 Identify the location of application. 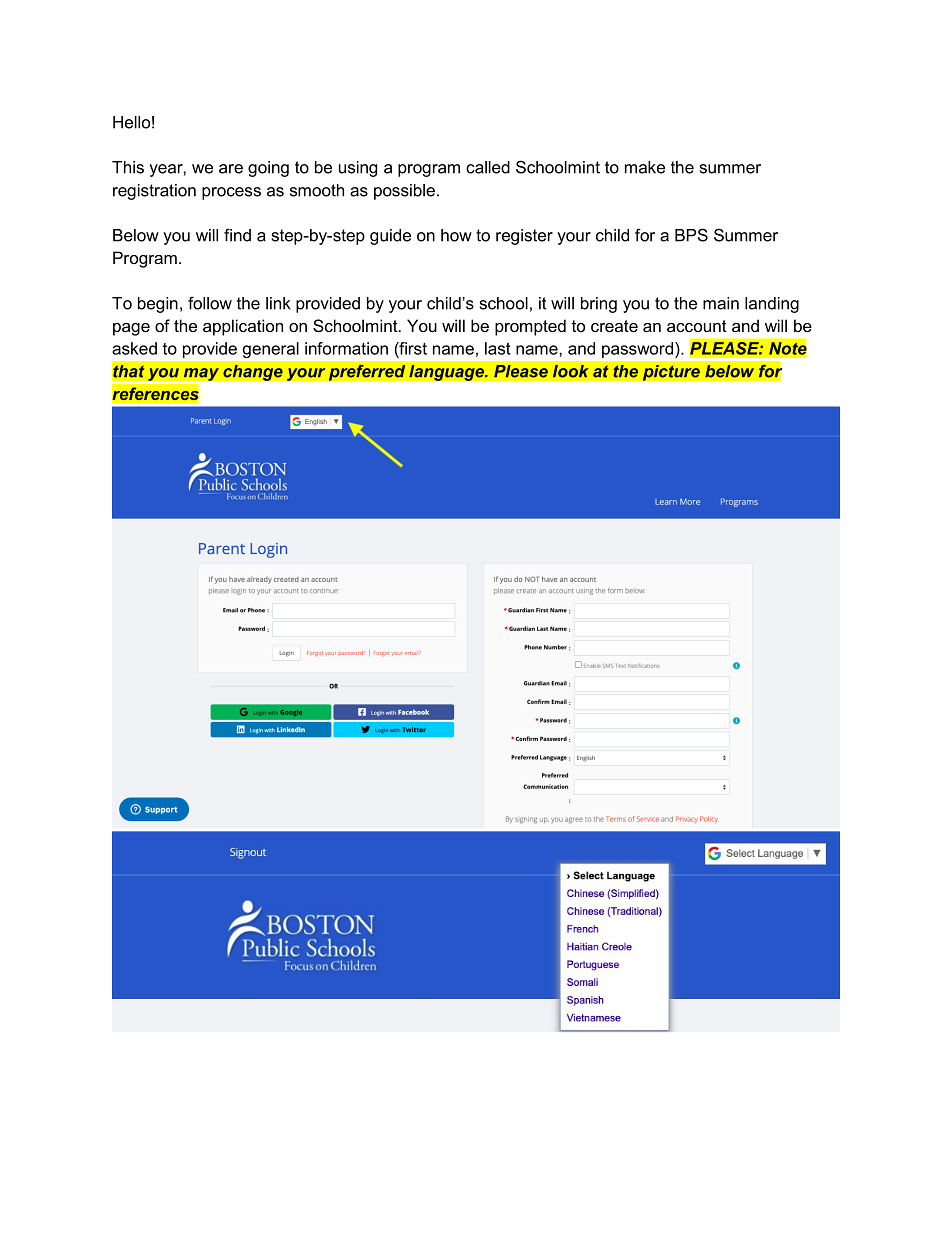
(243, 327).
